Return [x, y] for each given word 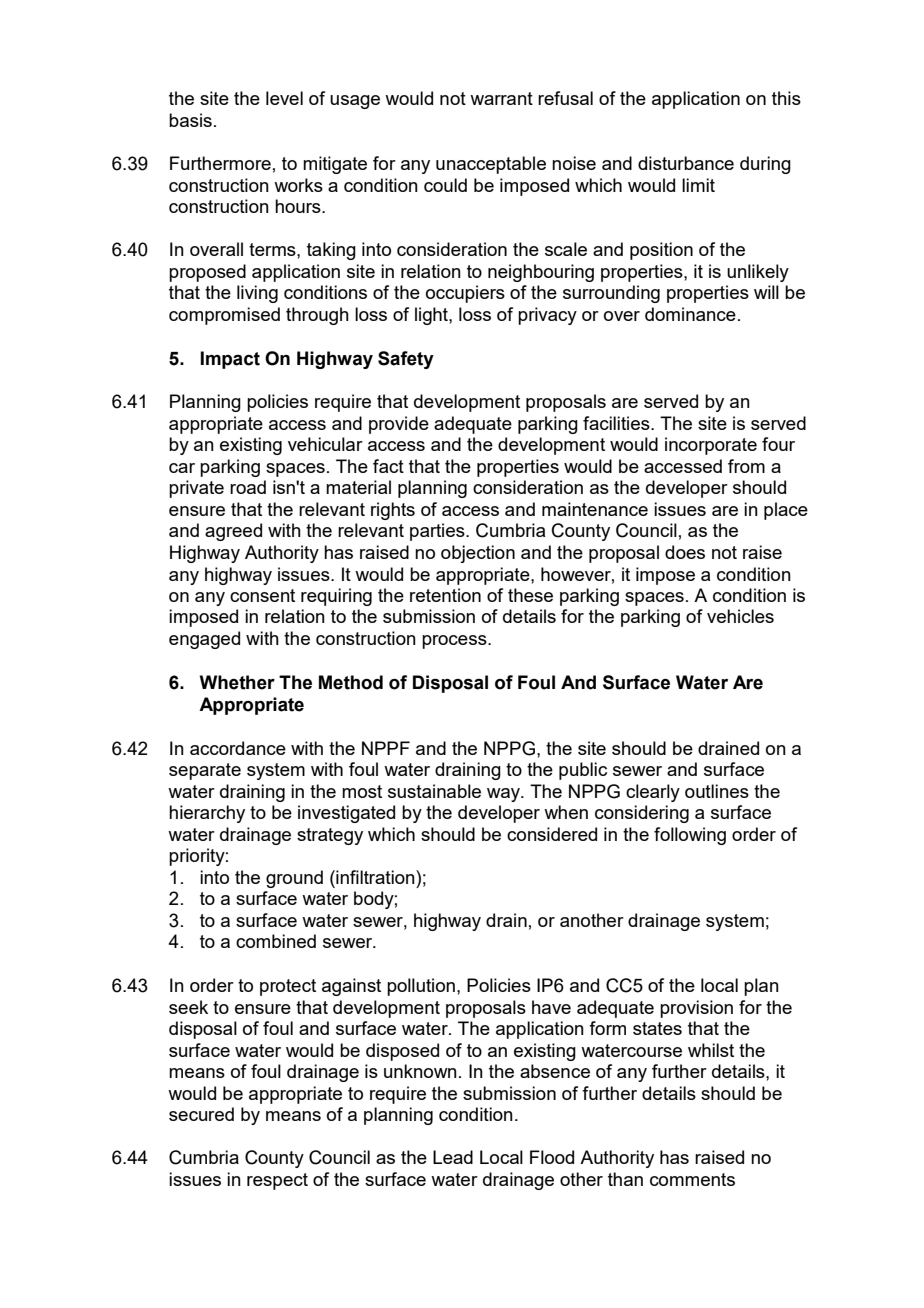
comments [692, 1179]
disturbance [686, 163]
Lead [453, 1157]
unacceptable [491, 165]
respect [277, 1181]
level [284, 98]
